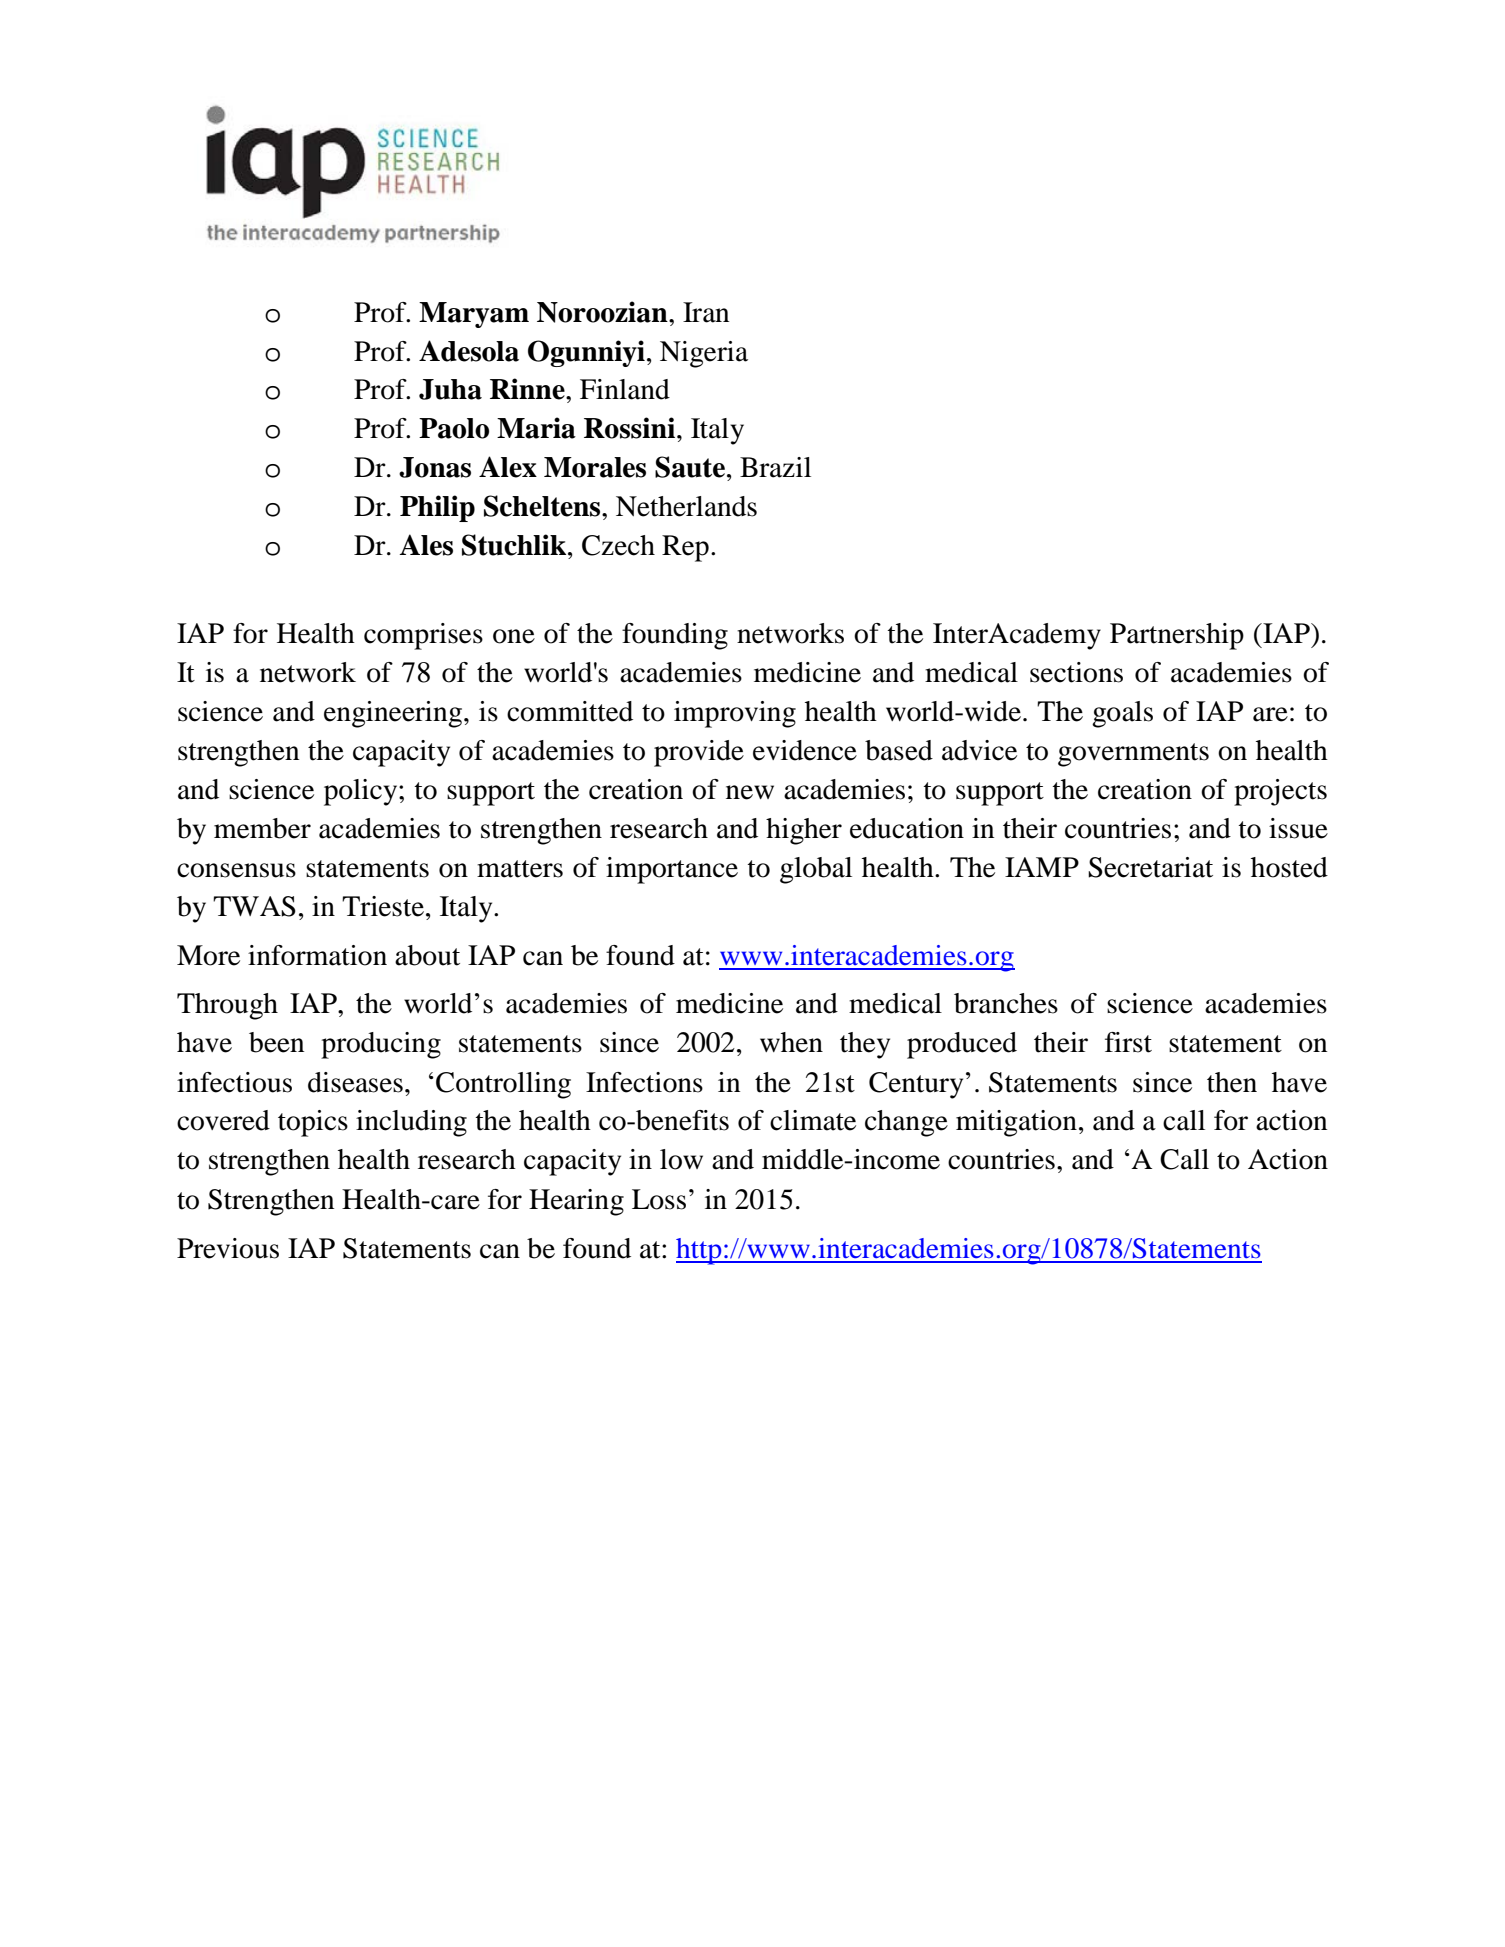 The image size is (1505, 1947). What do you see at coordinates (381, 1045) in the image?
I see `producing` at bounding box center [381, 1045].
